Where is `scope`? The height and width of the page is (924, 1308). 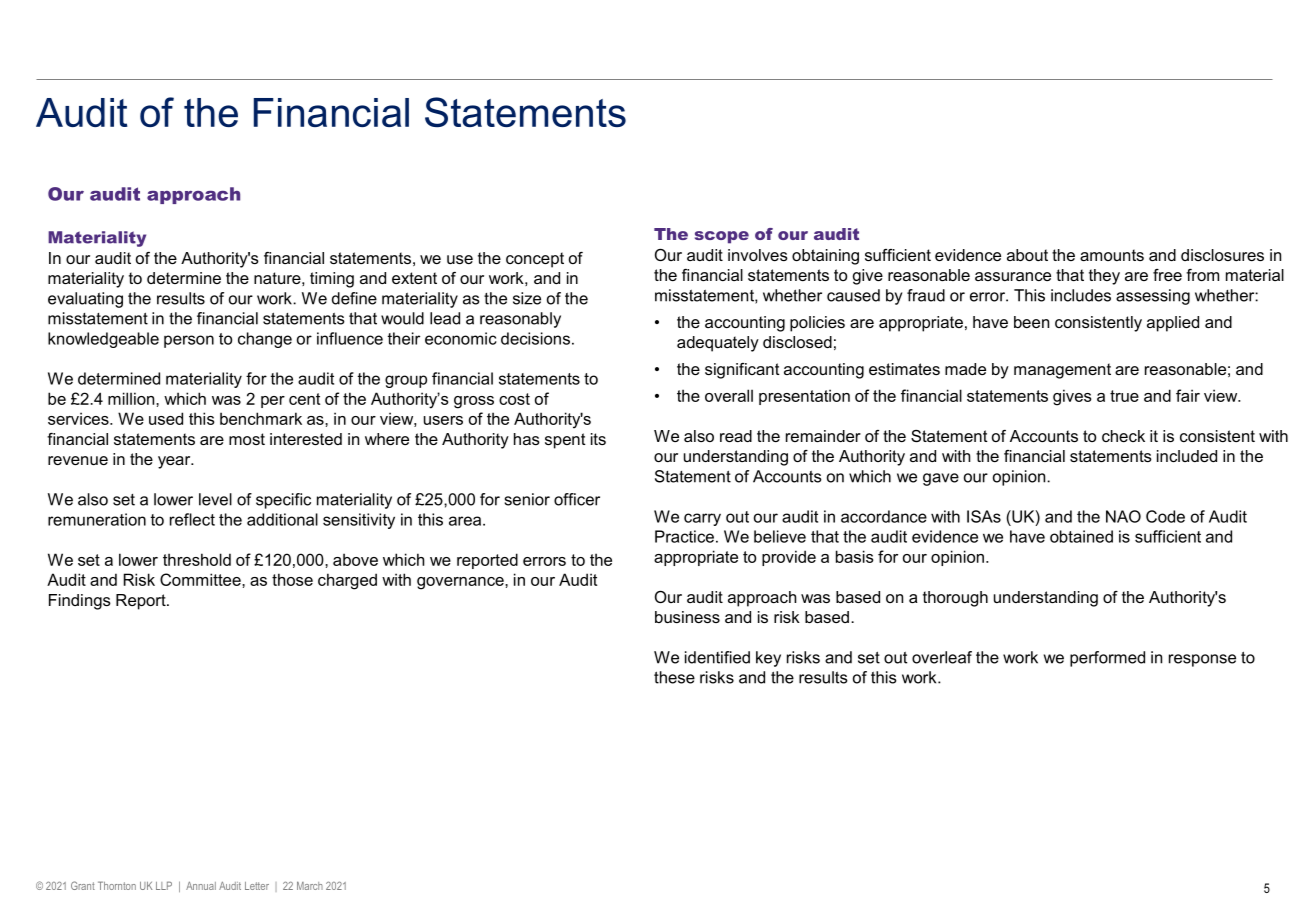 scope is located at coordinates (722, 237).
